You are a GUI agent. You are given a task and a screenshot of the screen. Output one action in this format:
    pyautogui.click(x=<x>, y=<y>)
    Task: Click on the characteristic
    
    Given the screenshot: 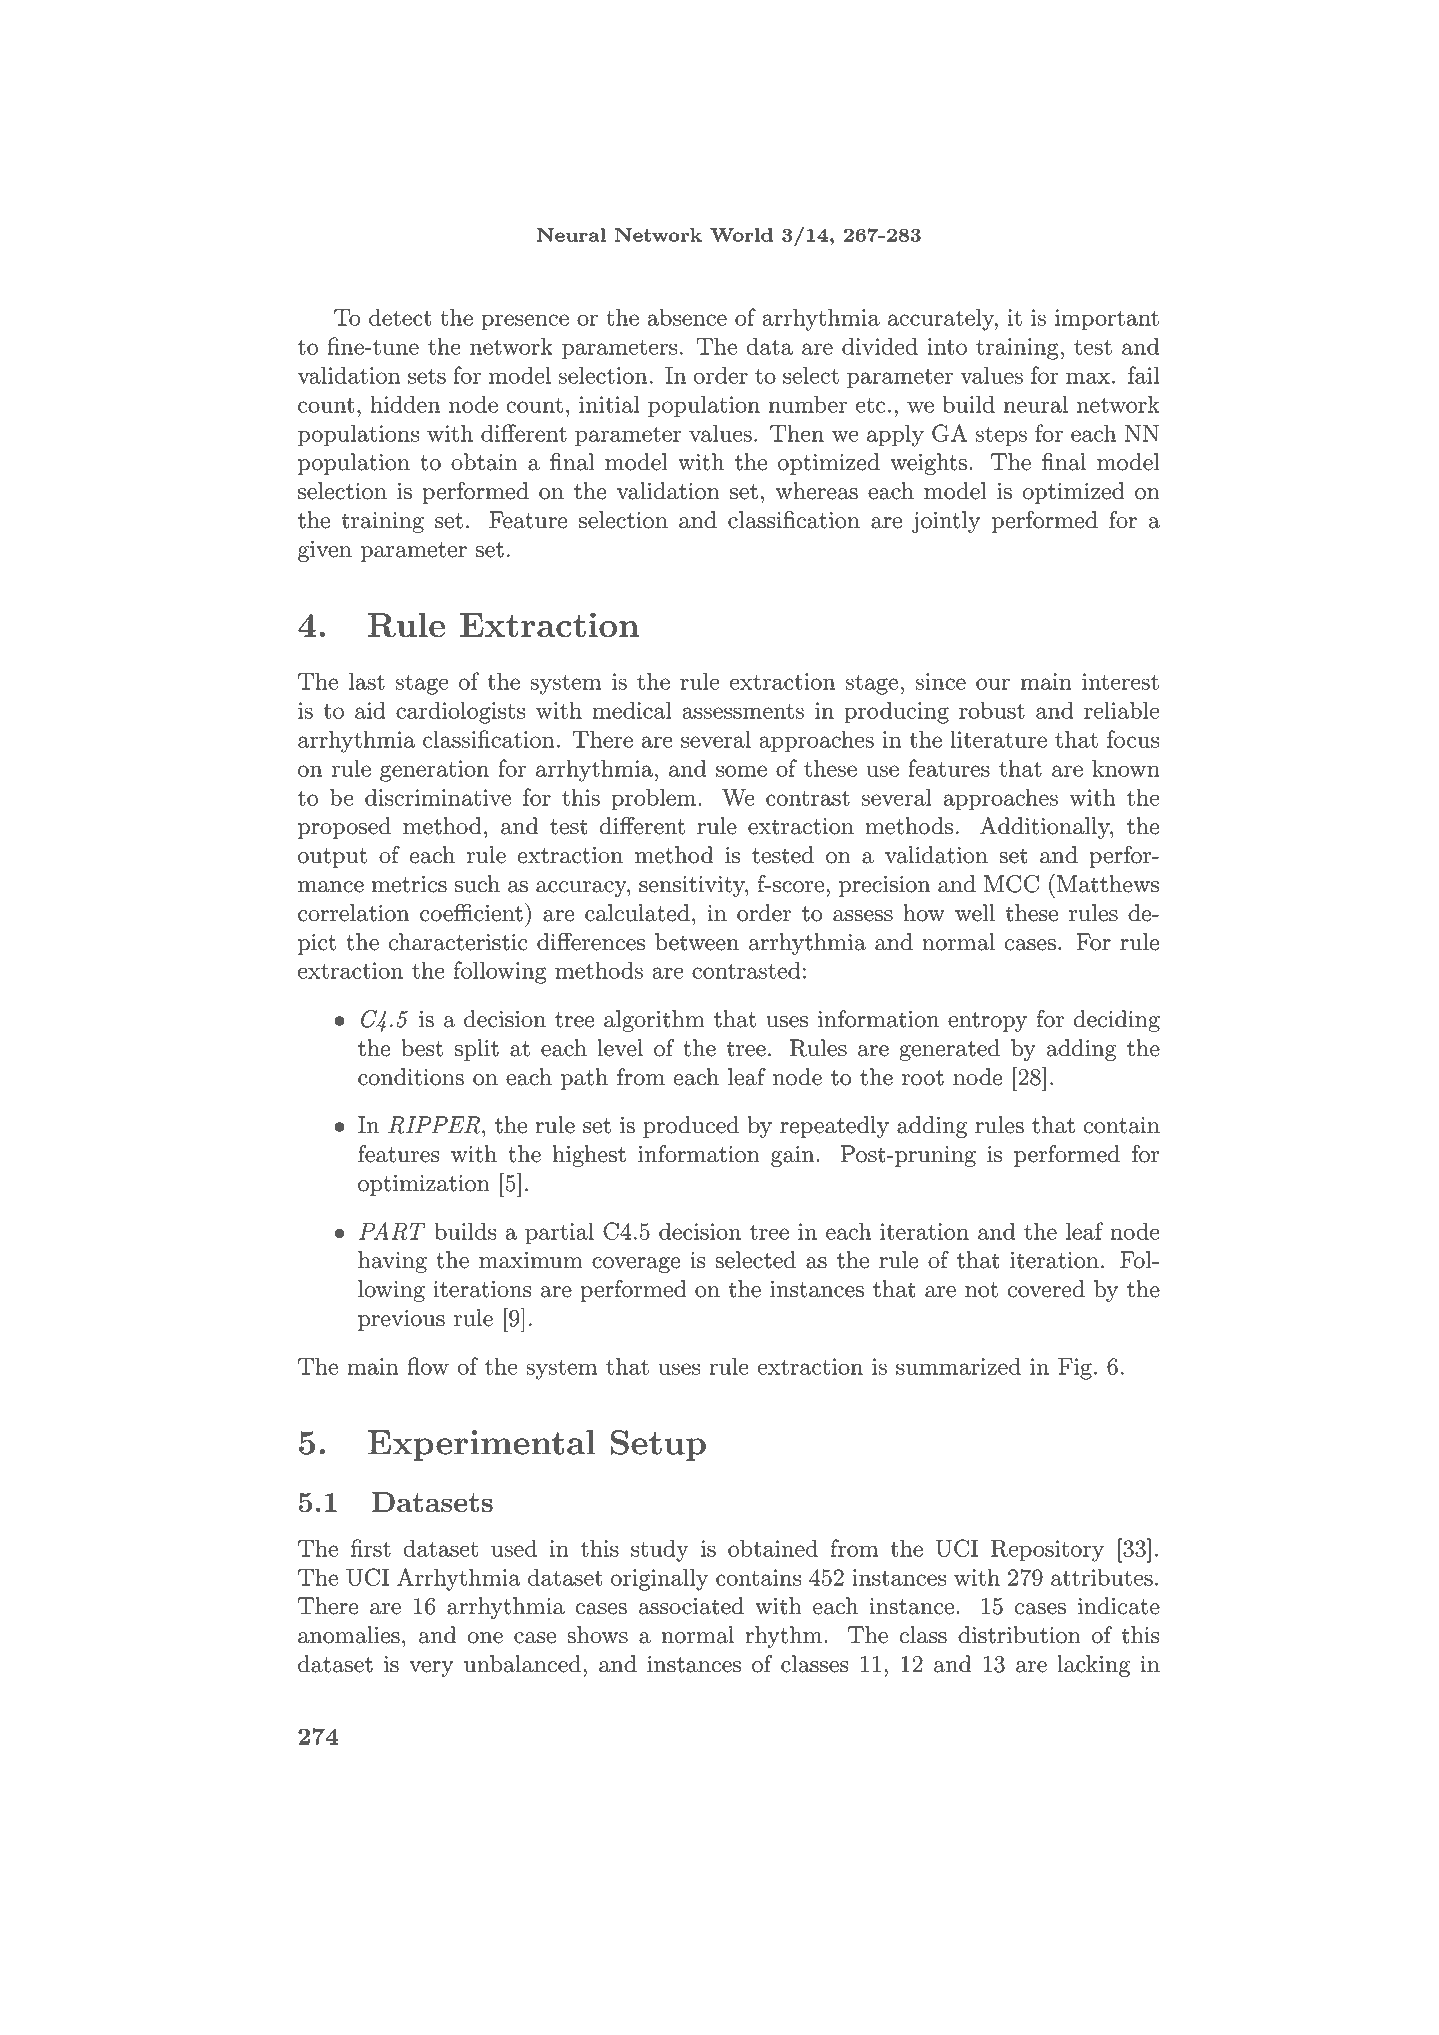 What is the action you would take?
    pyautogui.click(x=458, y=942)
